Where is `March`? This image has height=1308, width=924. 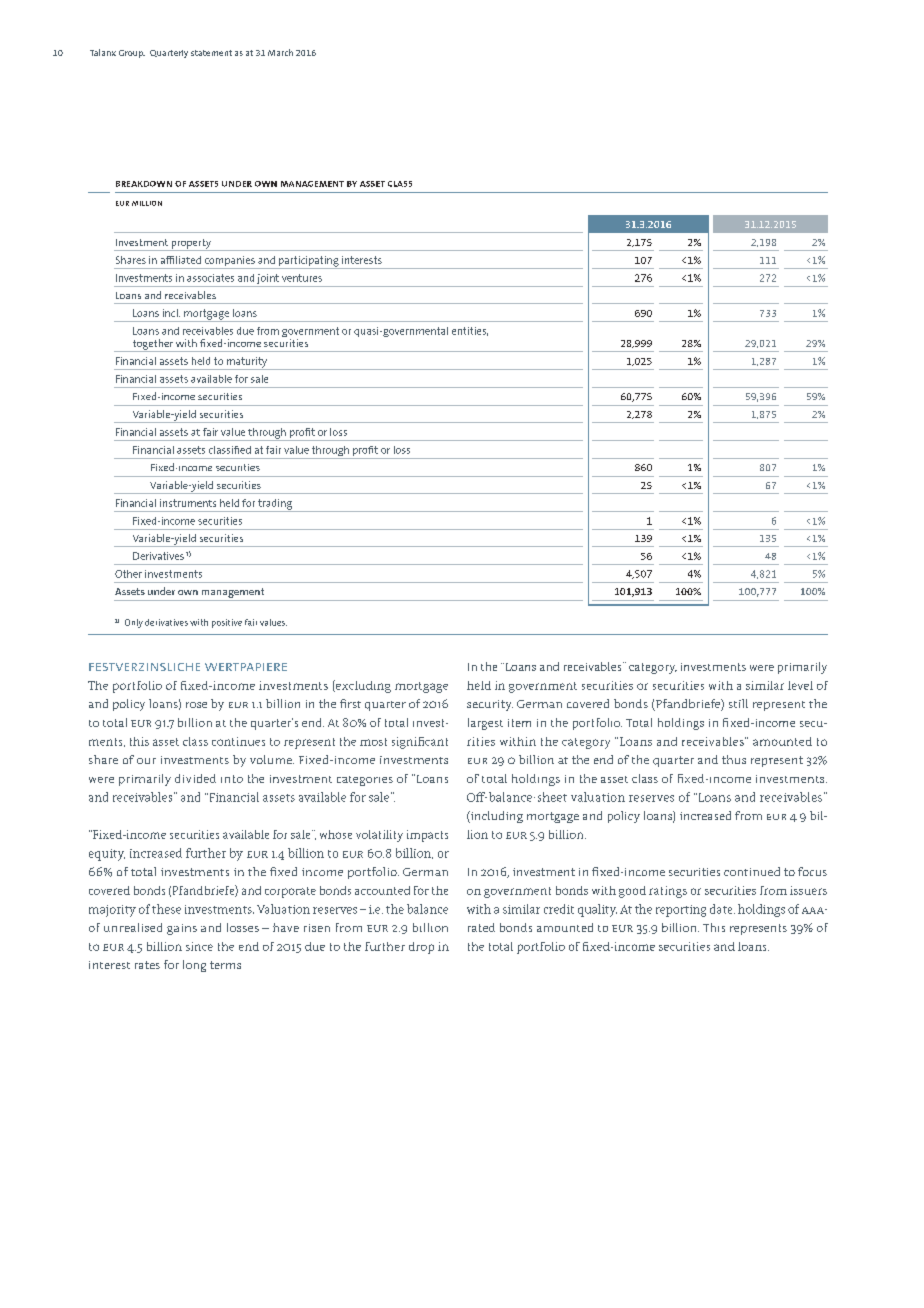 March is located at coordinates (280, 52).
